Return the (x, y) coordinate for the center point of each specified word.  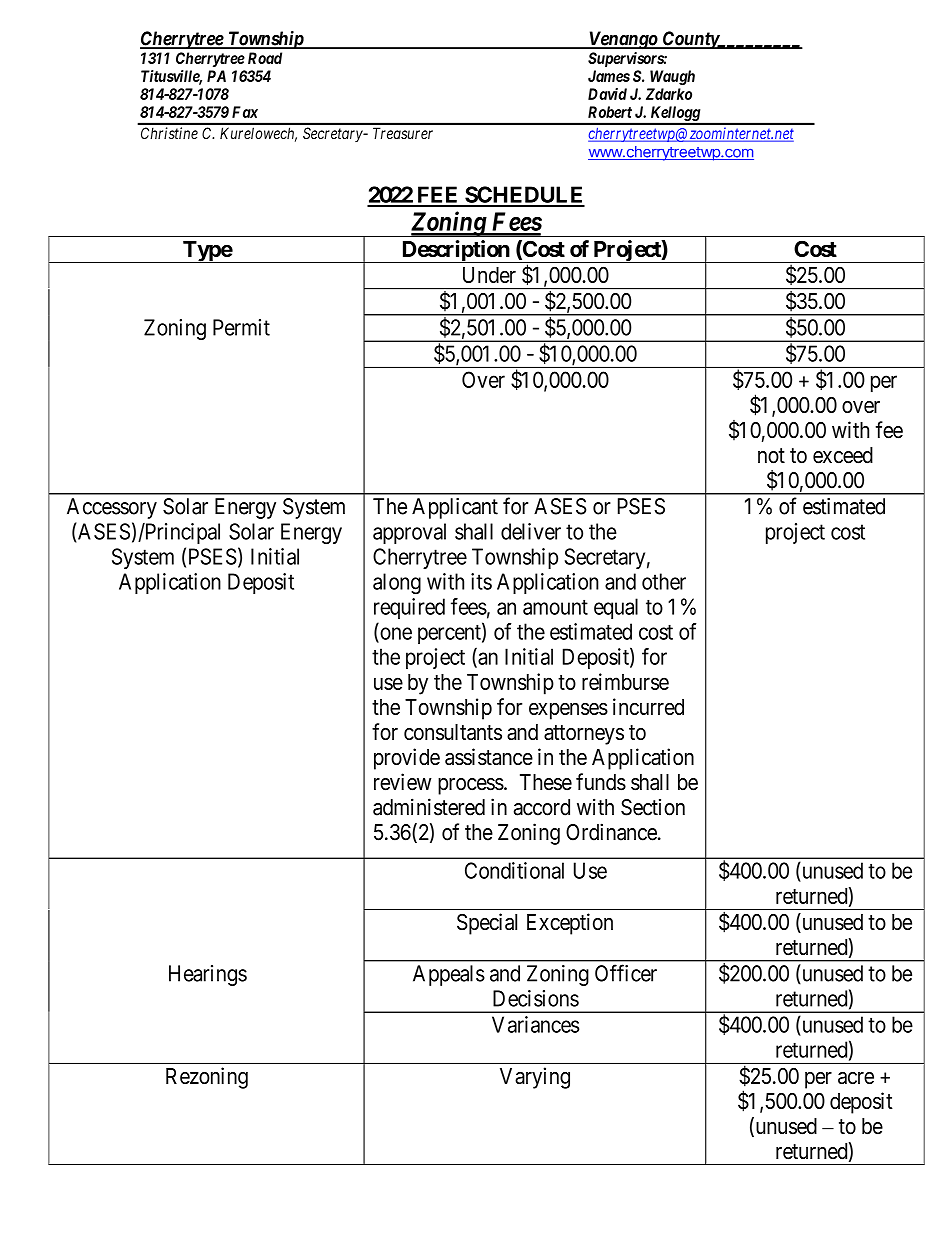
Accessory (112, 508)
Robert (610, 112)
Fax (245, 112)
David (607, 94)
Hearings (208, 975)
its (481, 581)
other (664, 581)
